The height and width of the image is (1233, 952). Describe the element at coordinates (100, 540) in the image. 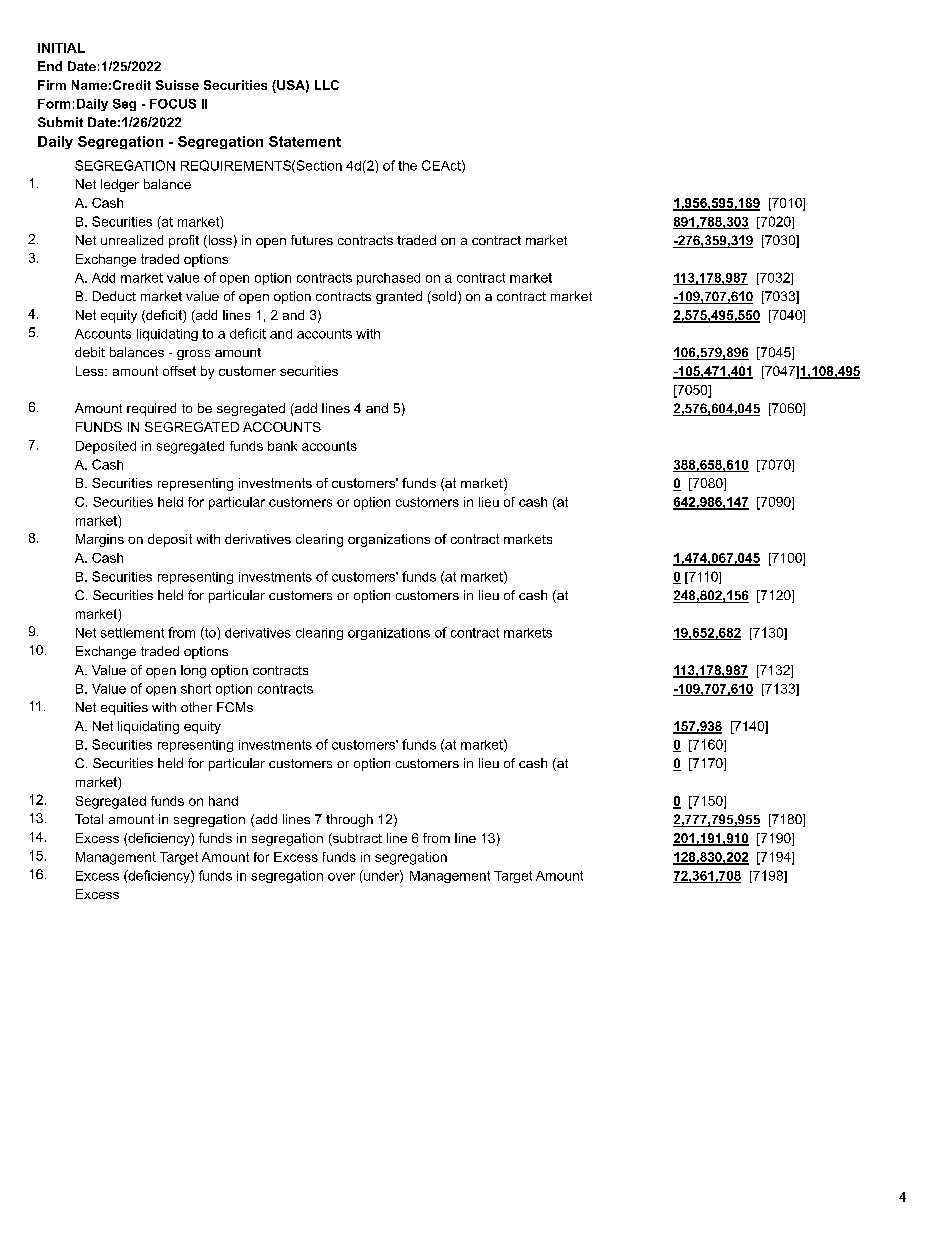

I see `Margins` at that location.
